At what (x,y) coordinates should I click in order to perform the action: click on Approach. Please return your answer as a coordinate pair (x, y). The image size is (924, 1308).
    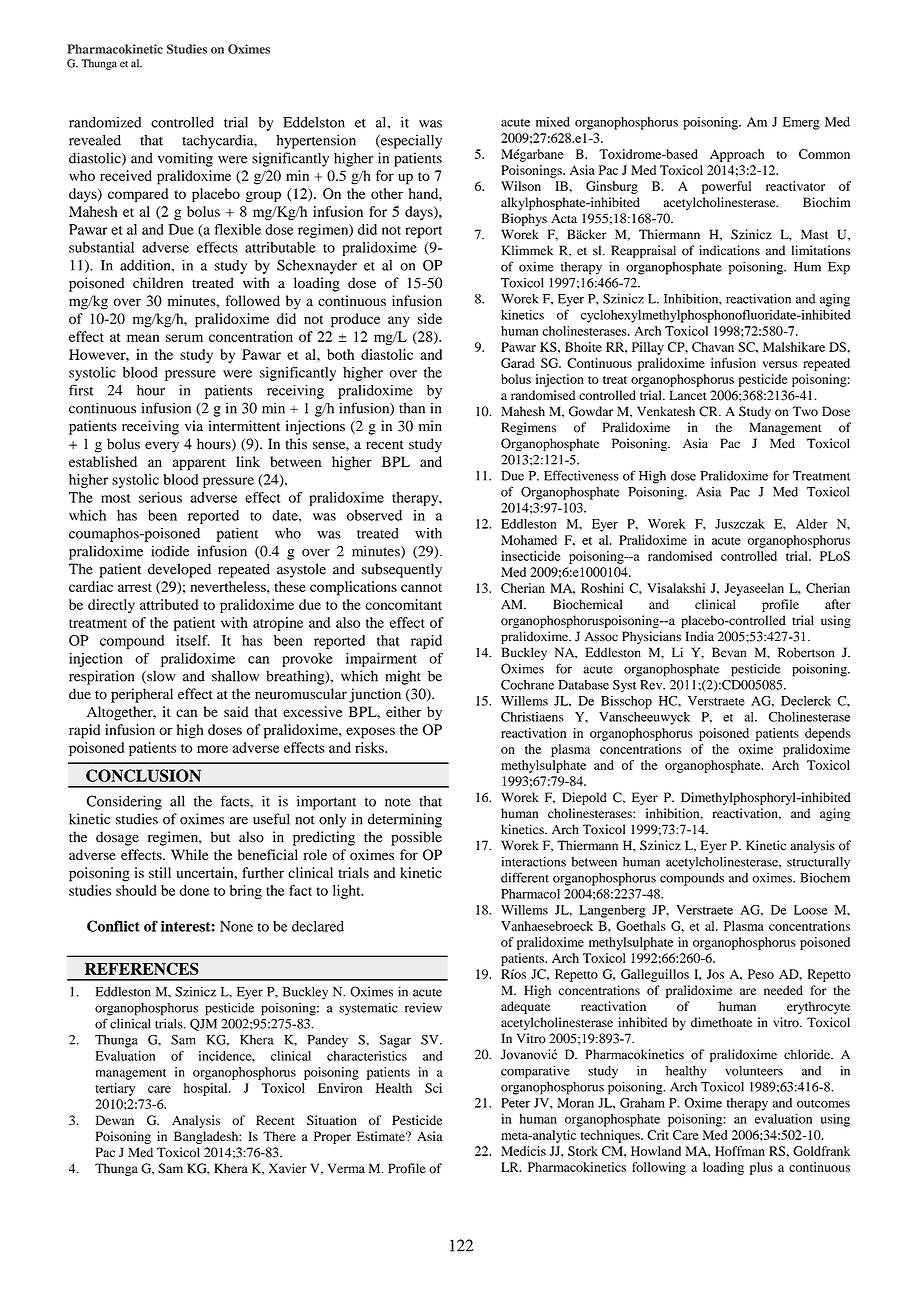
    Looking at the image, I should click on (737, 155).
